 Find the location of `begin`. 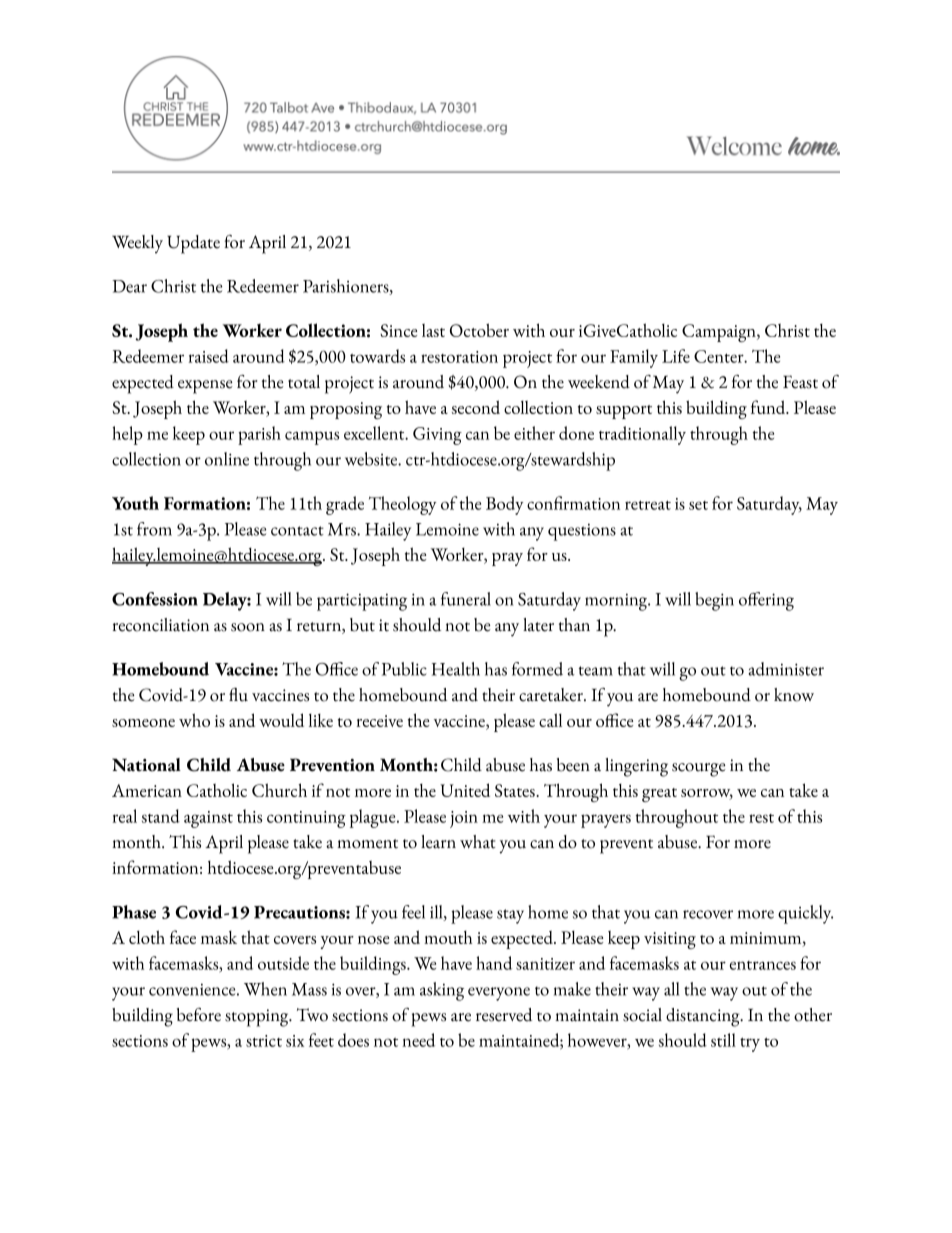

begin is located at coordinates (714, 601).
